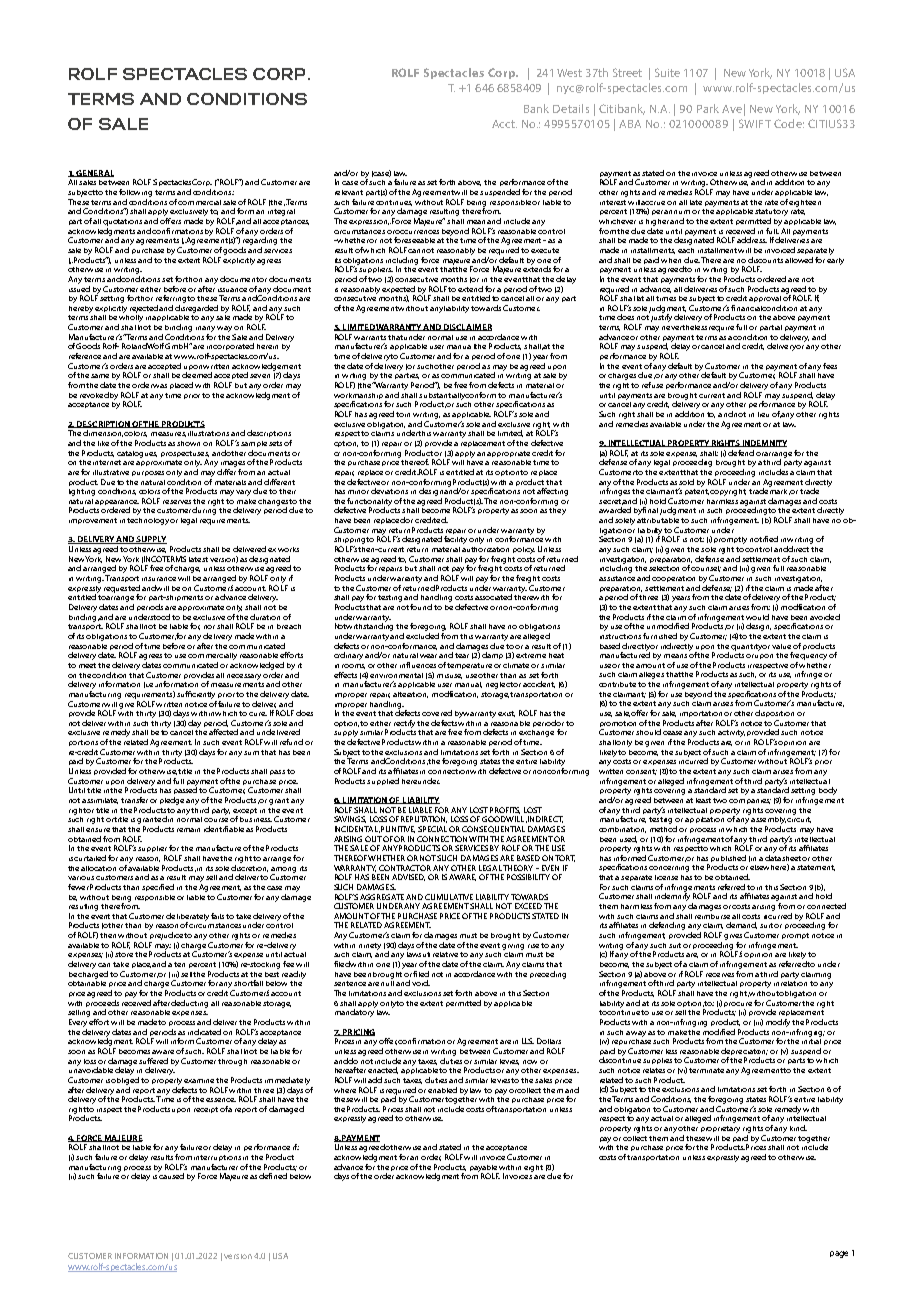 This screenshot has height=1308, width=924. I want to click on lieu, so click(763, 414).
